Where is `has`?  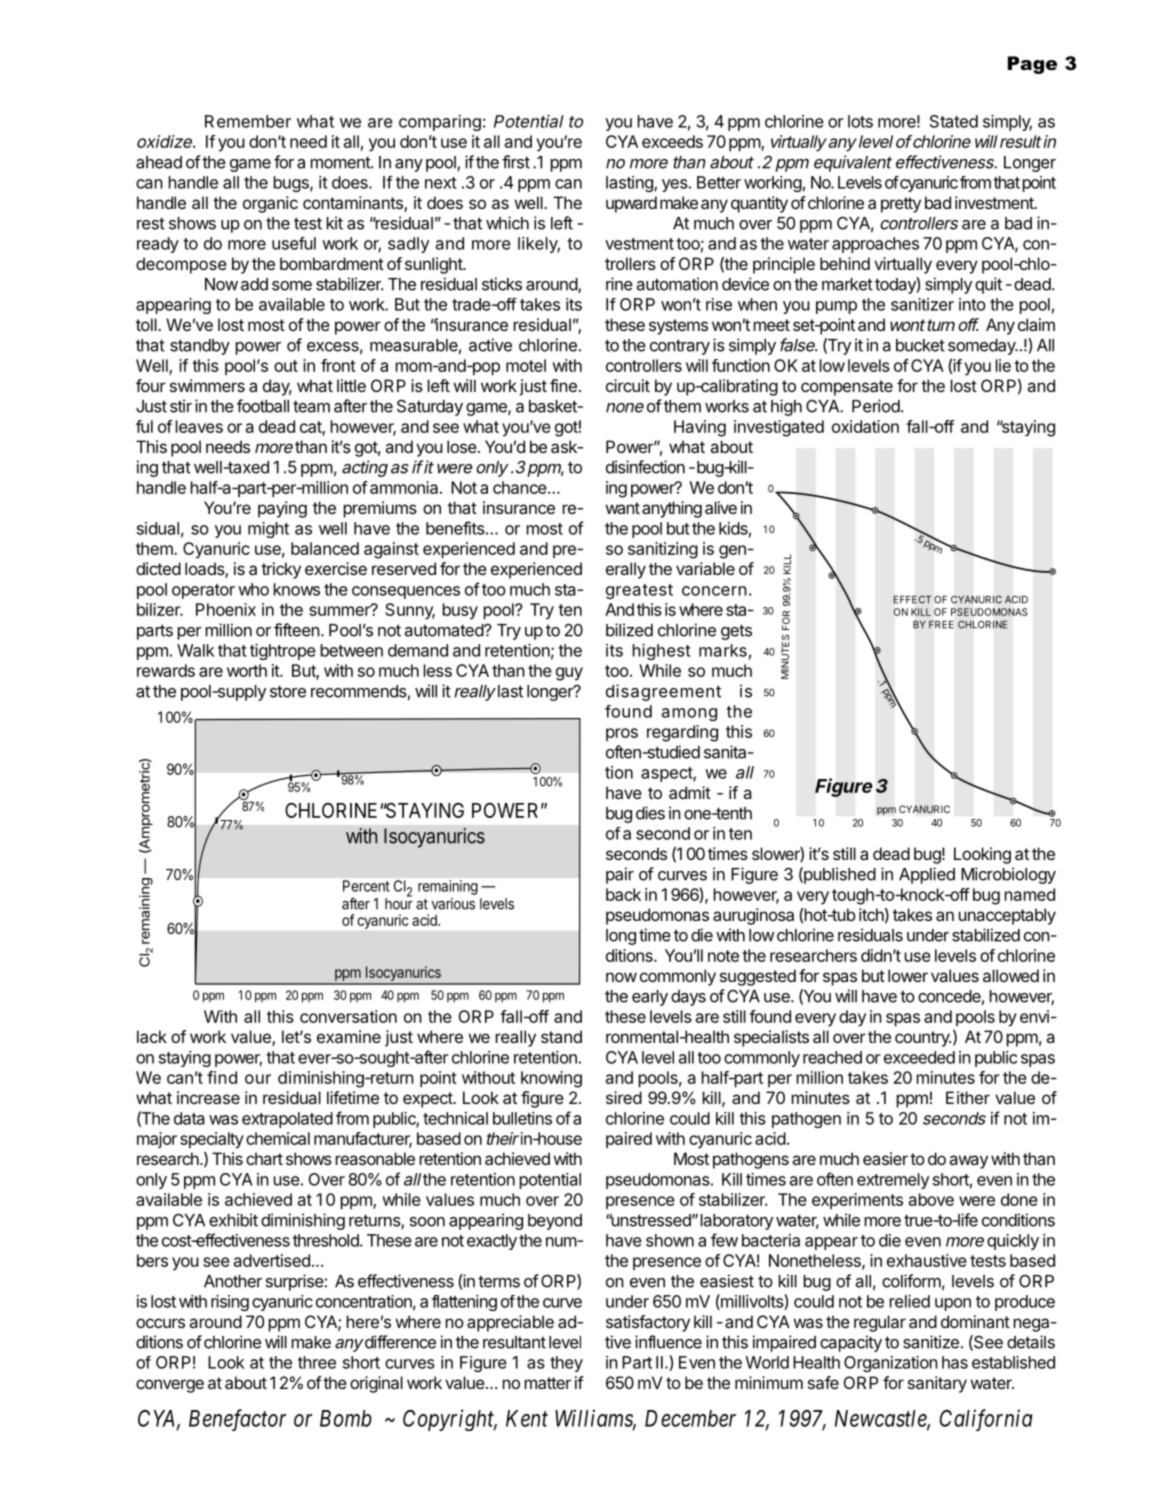
has is located at coordinates (955, 1362).
